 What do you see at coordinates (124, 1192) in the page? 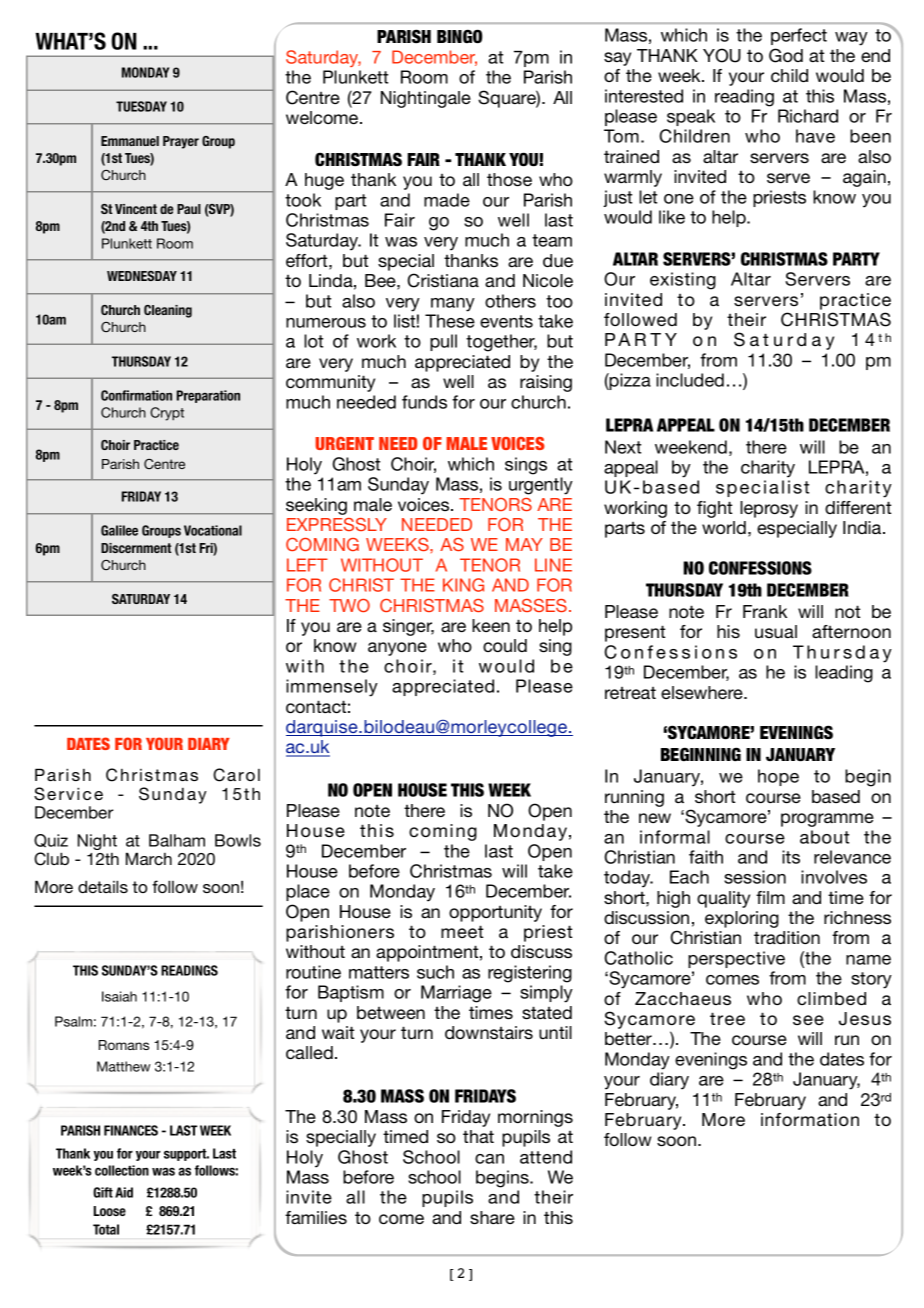
I see `Aid` at bounding box center [124, 1192].
